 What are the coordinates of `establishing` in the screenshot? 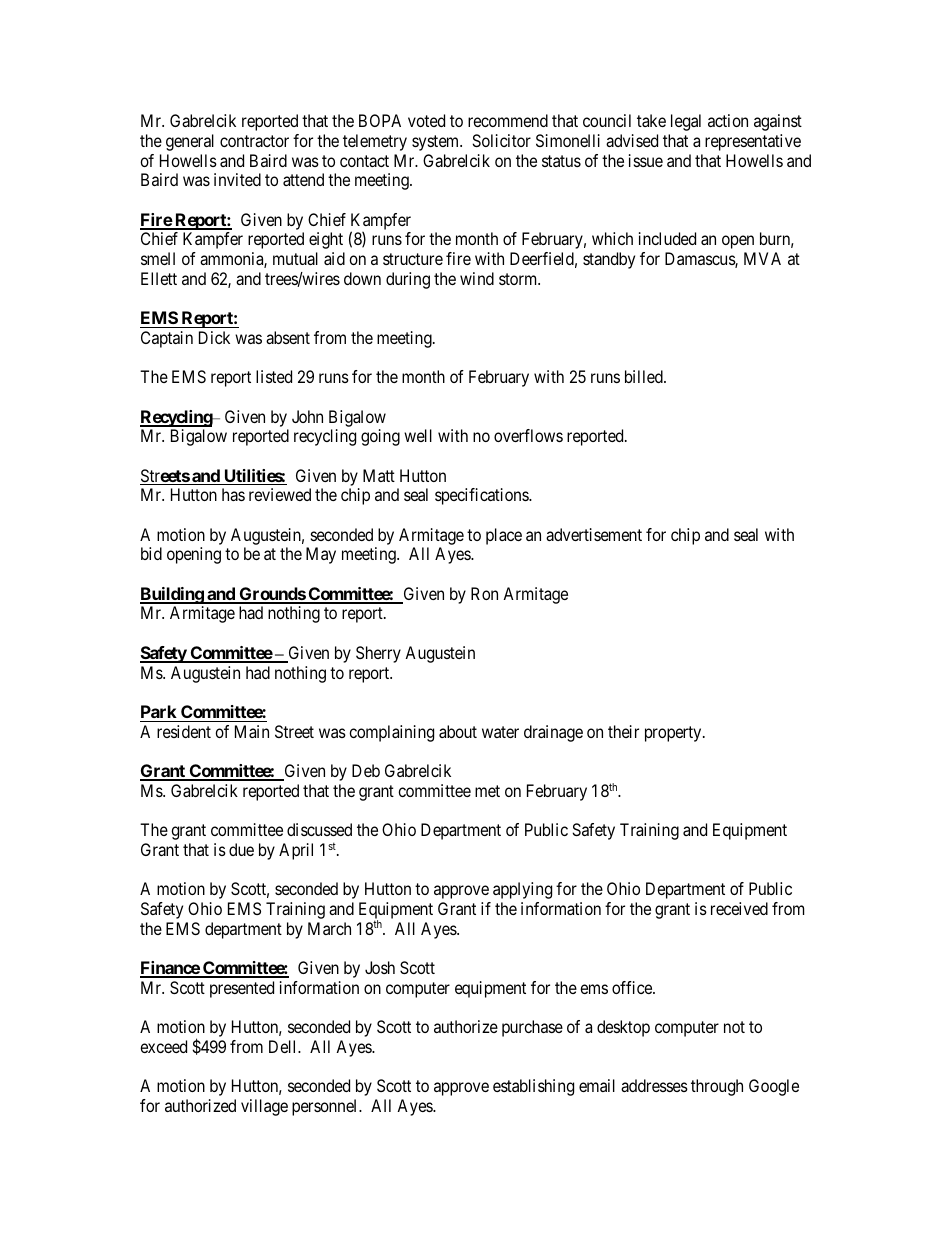 It's located at (533, 1087).
